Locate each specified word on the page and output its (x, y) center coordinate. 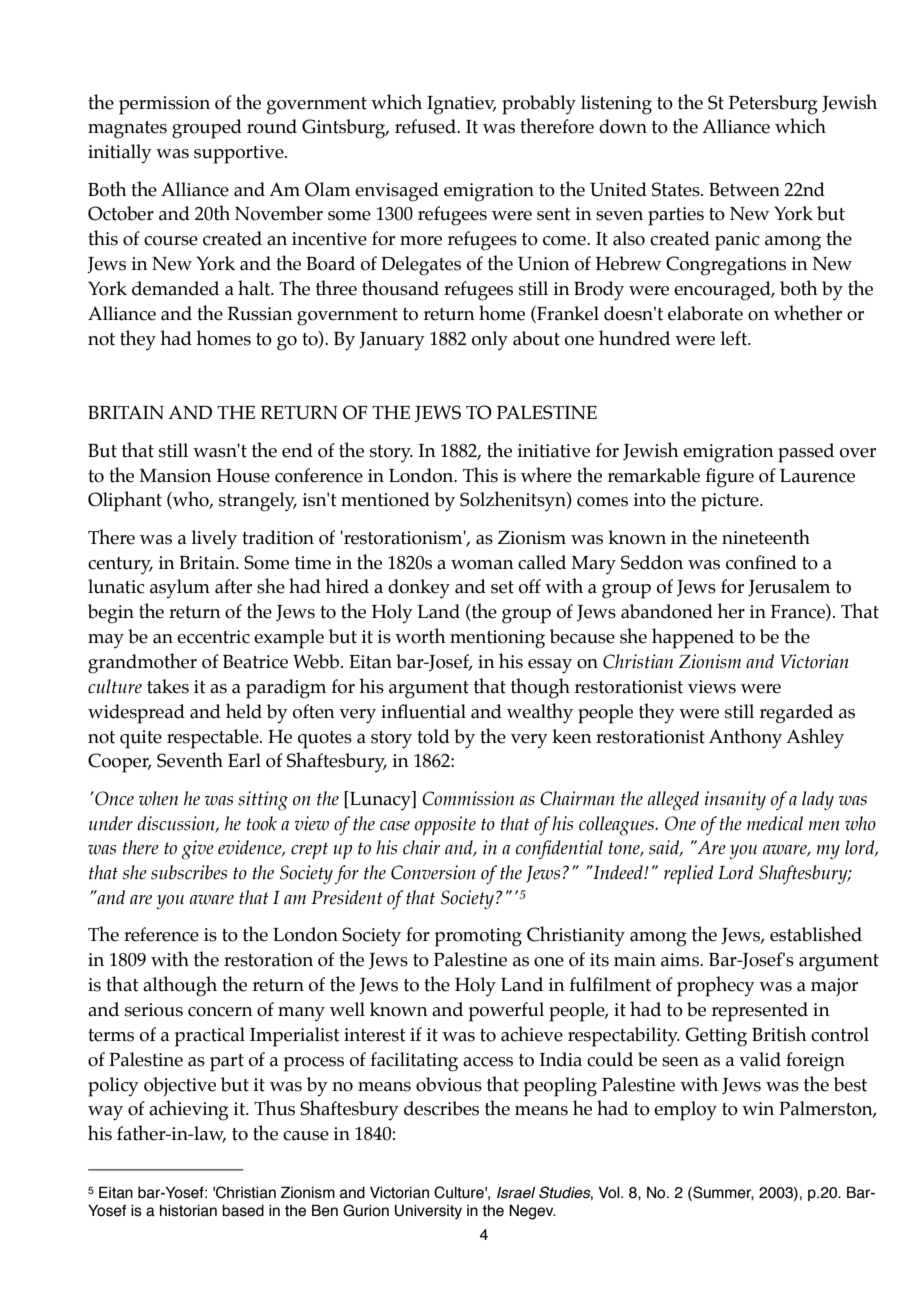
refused (426, 126)
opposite (445, 825)
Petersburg (773, 105)
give (198, 850)
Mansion (175, 476)
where (546, 475)
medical (775, 823)
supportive (240, 154)
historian (188, 1211)
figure (729, 478)
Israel (516, 1193)
